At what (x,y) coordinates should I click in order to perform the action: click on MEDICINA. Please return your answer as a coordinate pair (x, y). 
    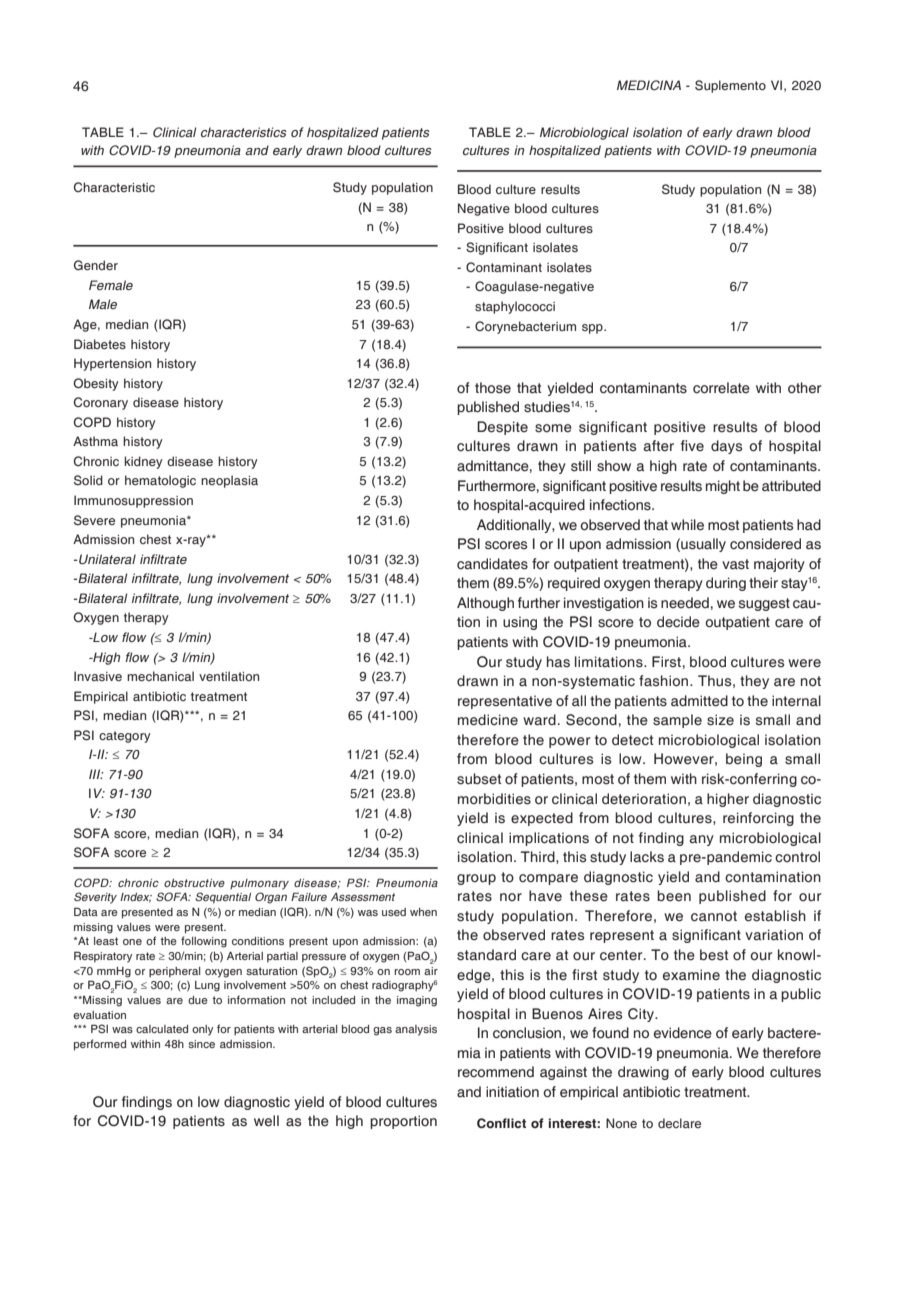
    Looking at the image, I should click on (649, 85).
